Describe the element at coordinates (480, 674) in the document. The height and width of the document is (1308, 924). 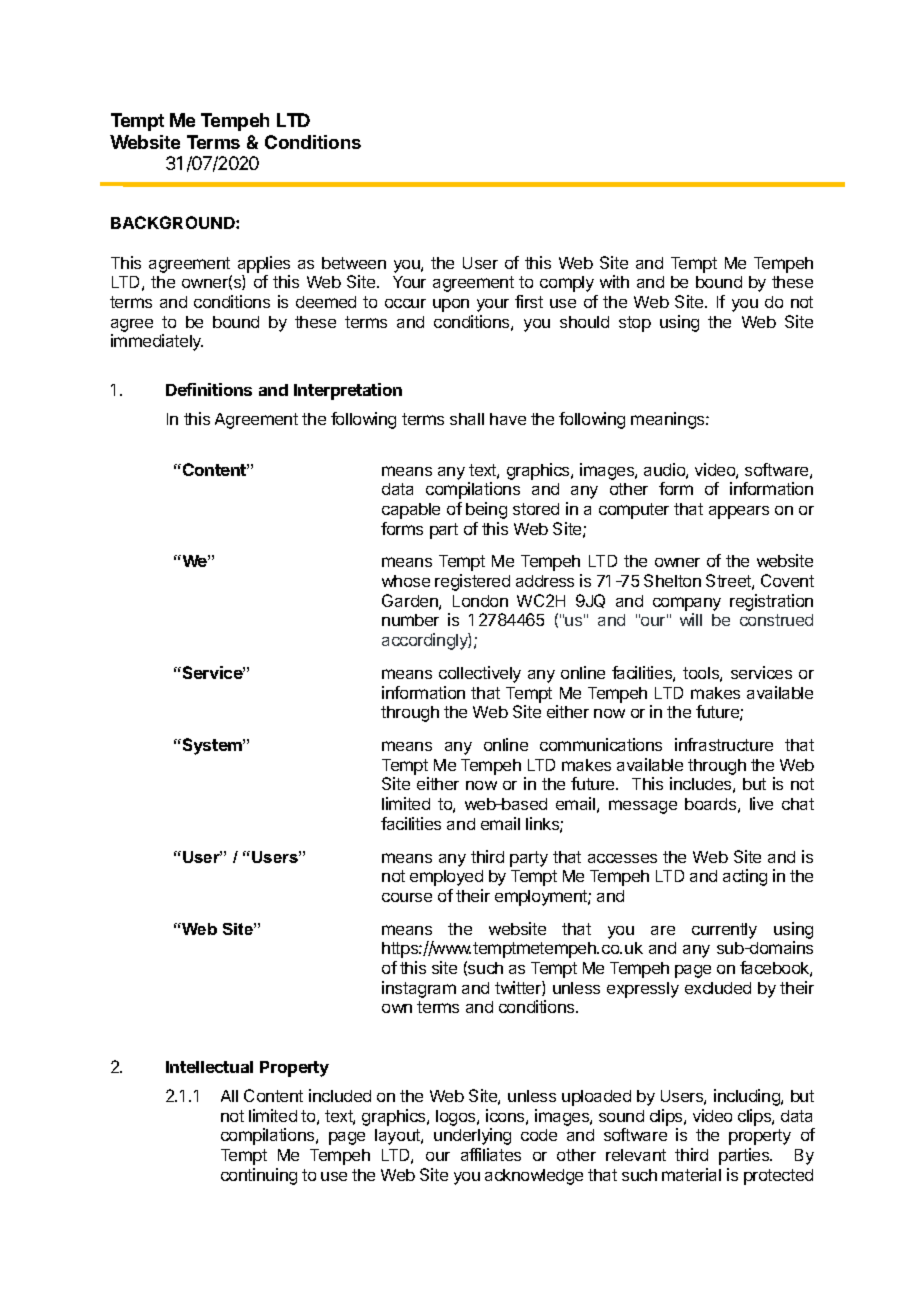
I see `collectively` at that location.
